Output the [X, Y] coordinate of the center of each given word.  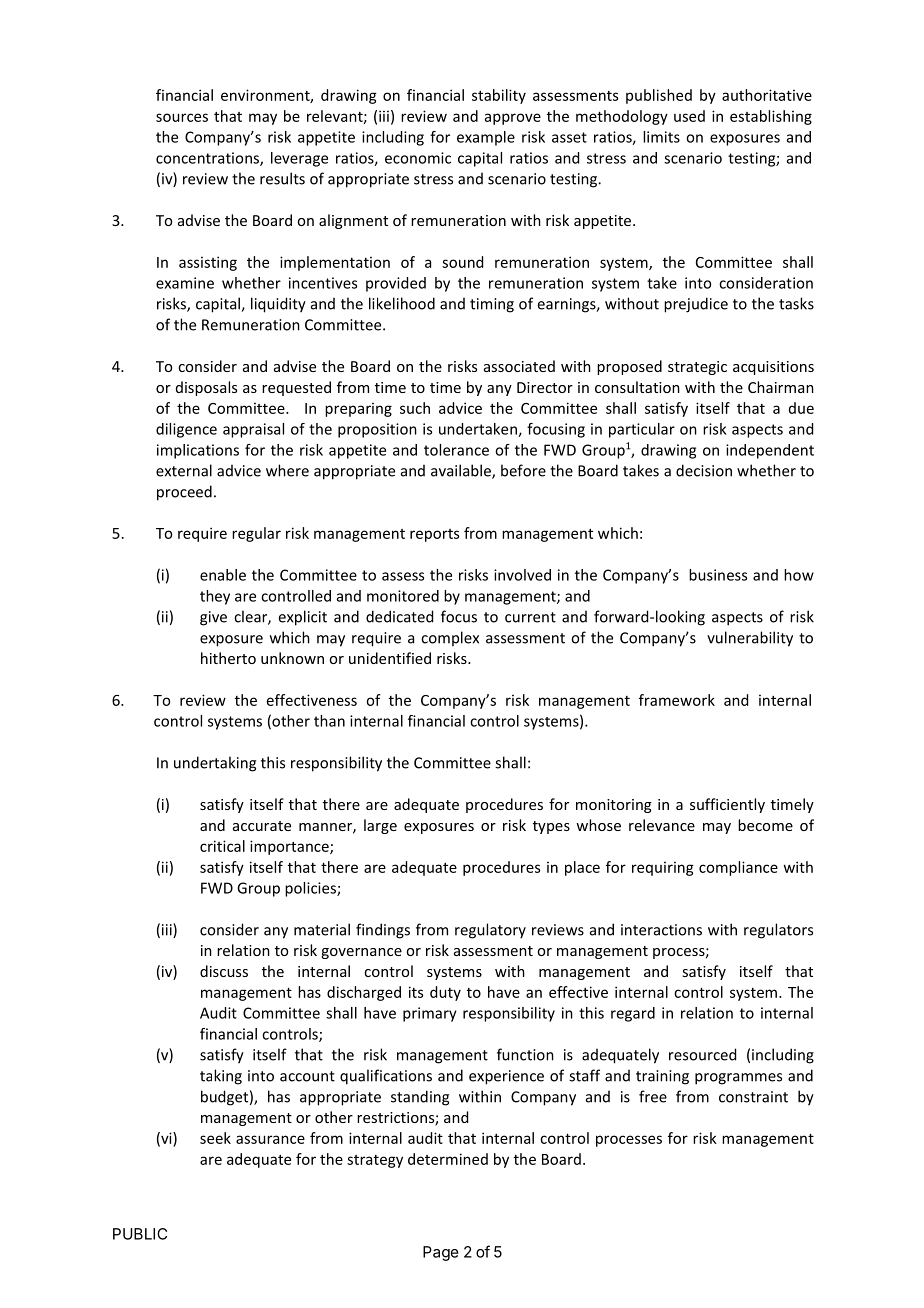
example [486, 138]
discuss [224, 971]
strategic [697, 368]
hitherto [228, 658]
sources [182, 117]
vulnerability [750, 639]
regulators [778, 931]
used [689, 116]
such [415, 408]
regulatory [490, 931]
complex [450, 638]
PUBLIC [140, 1234]
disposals [206, 388]
